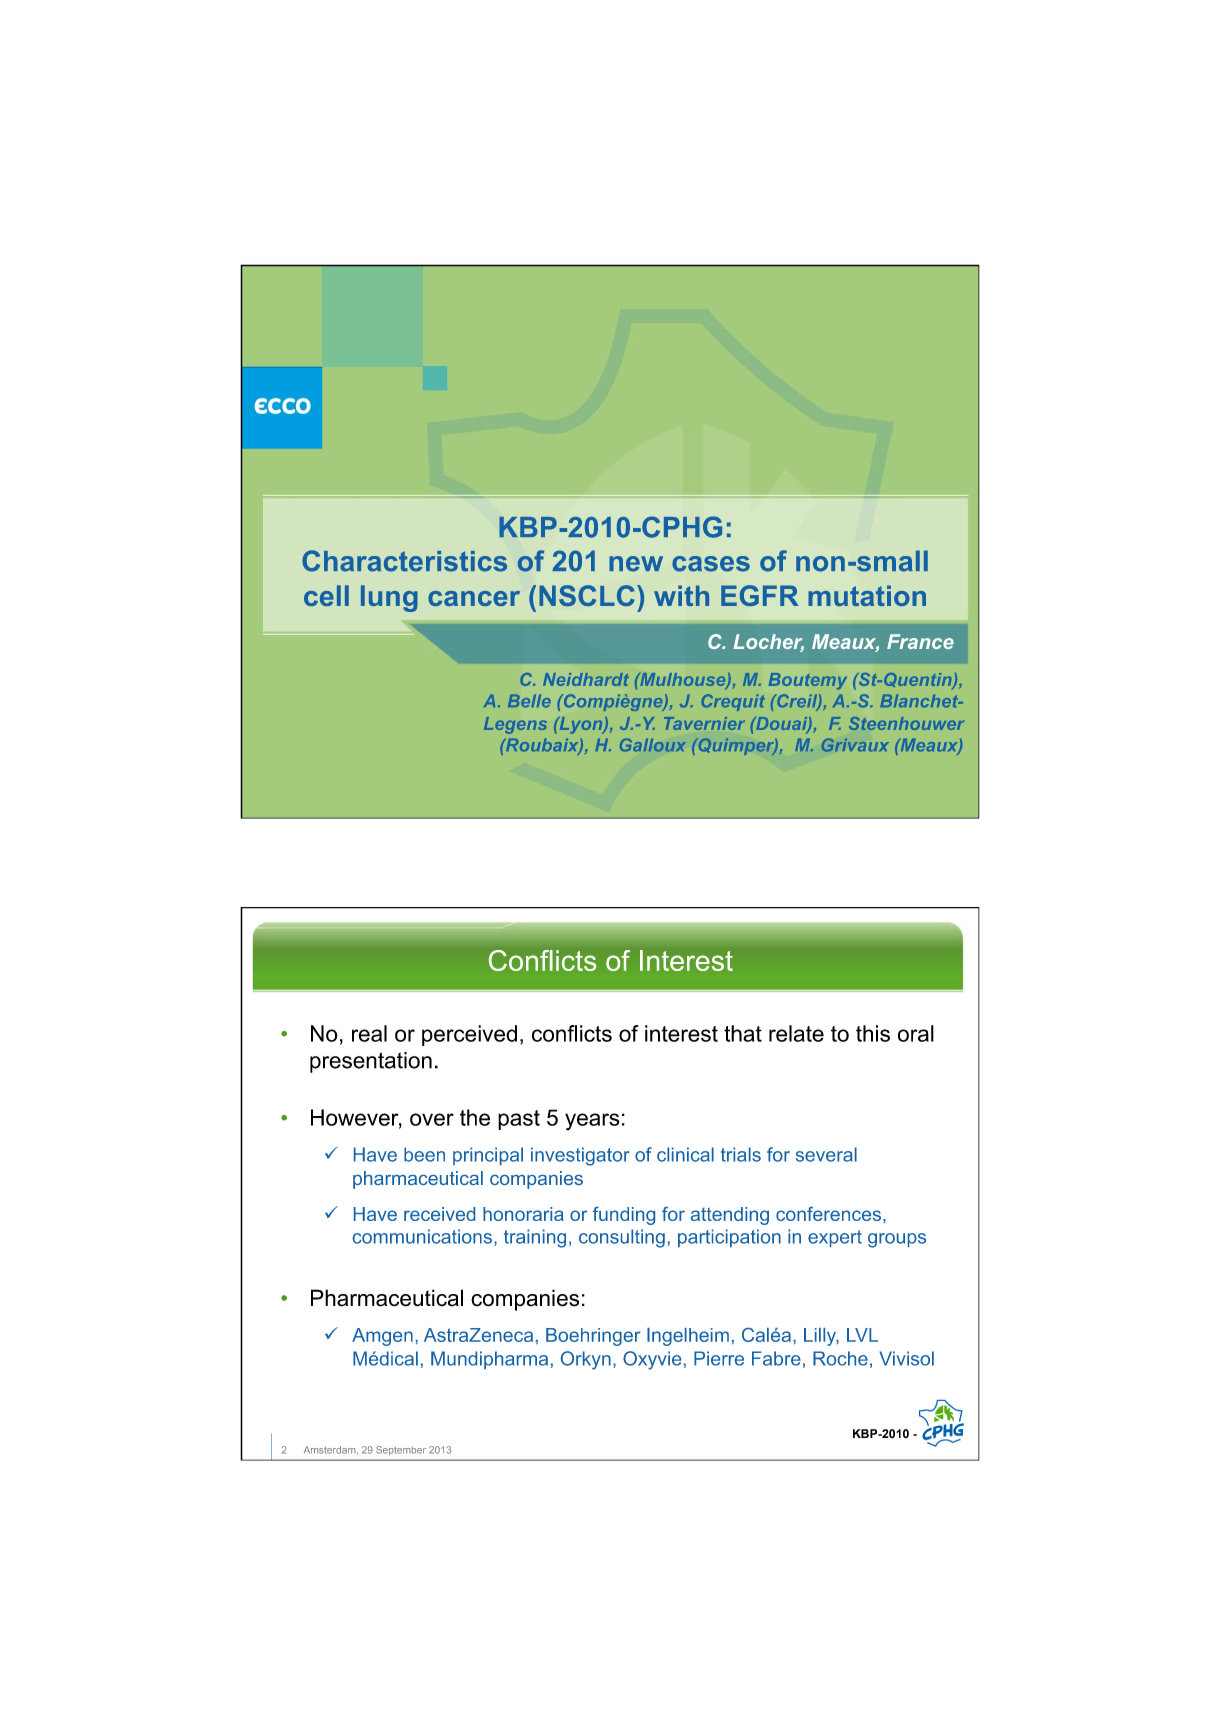 This screenshot has height=1726, width=1220. What do you see at coordinates (873, 1033) in the screenshot?
I see `this` at bounding box center [873, 1033].
